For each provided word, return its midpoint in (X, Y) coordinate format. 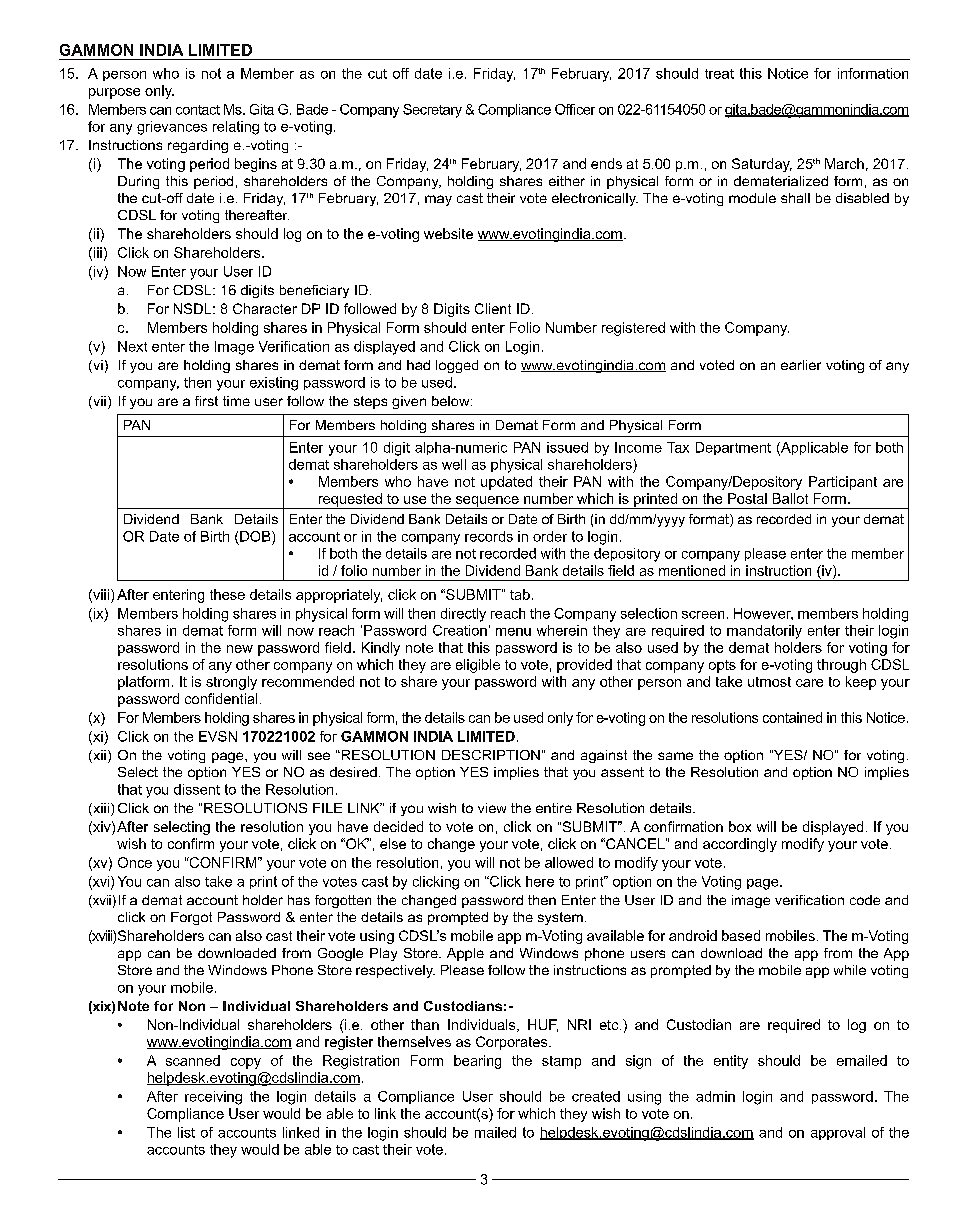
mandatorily (764, 632)
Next (132, 346)
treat (719, 74)
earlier (801, 365)
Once (135, 862)
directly (463, 615)
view (492, 808)
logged (457, 366)
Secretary (432, 111)
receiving (213, 1098)
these (227, 594)
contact (198, 110)
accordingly (740, 845)
